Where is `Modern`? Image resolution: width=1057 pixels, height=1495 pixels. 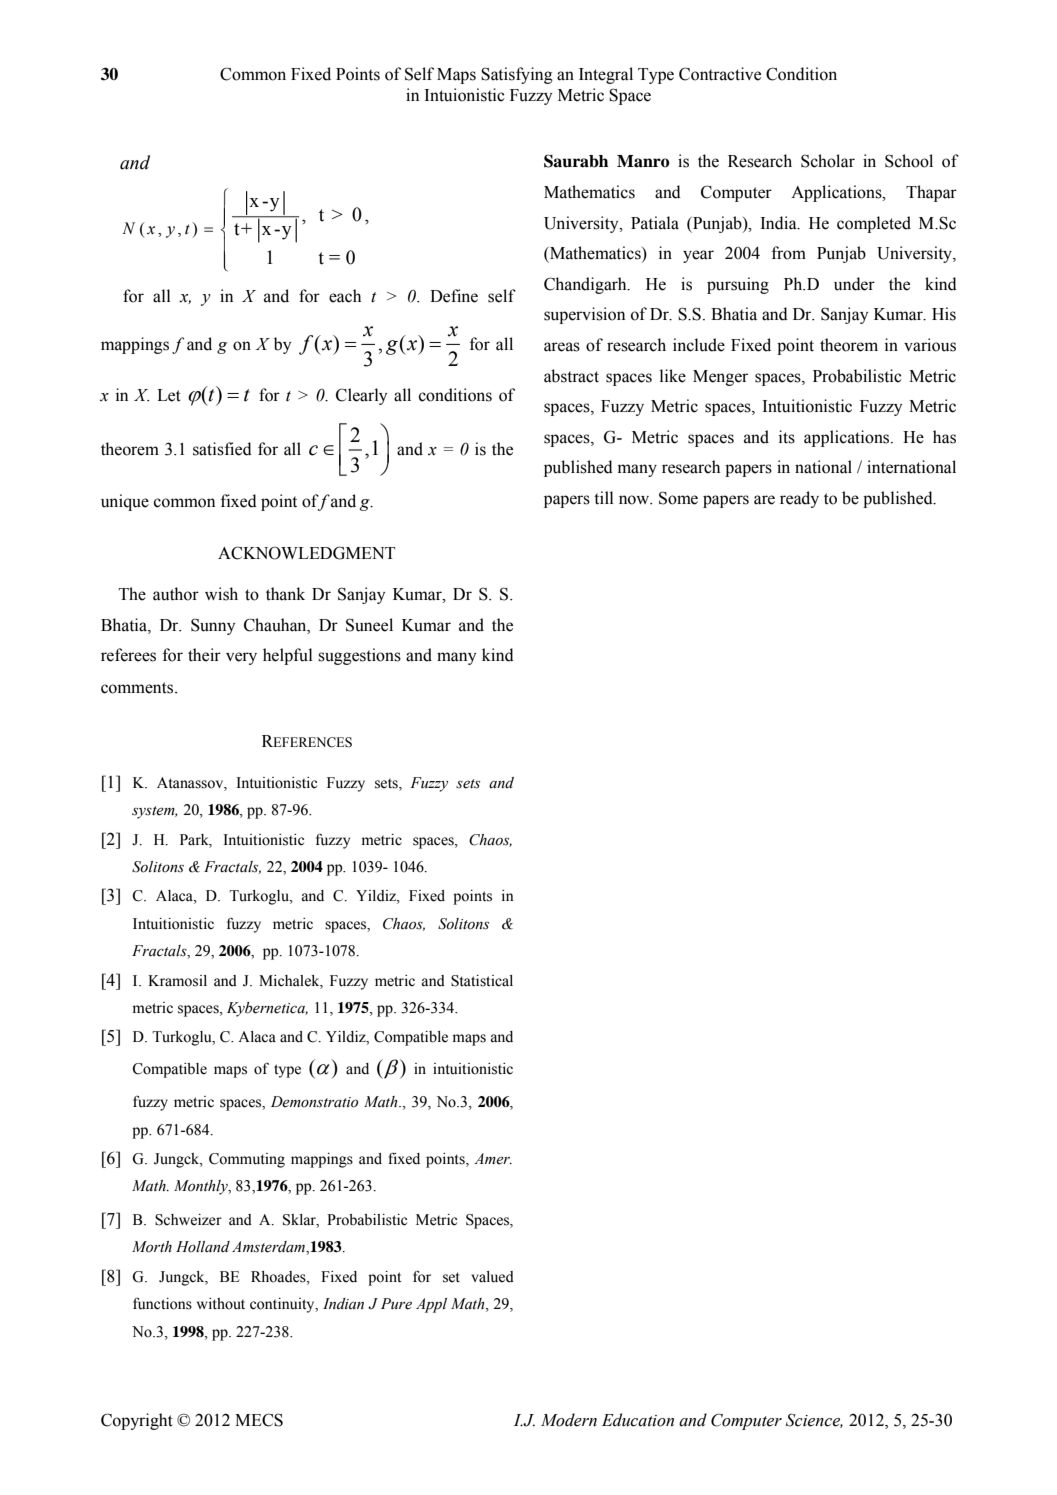 Modern is located at coordinates (569, 1420).
